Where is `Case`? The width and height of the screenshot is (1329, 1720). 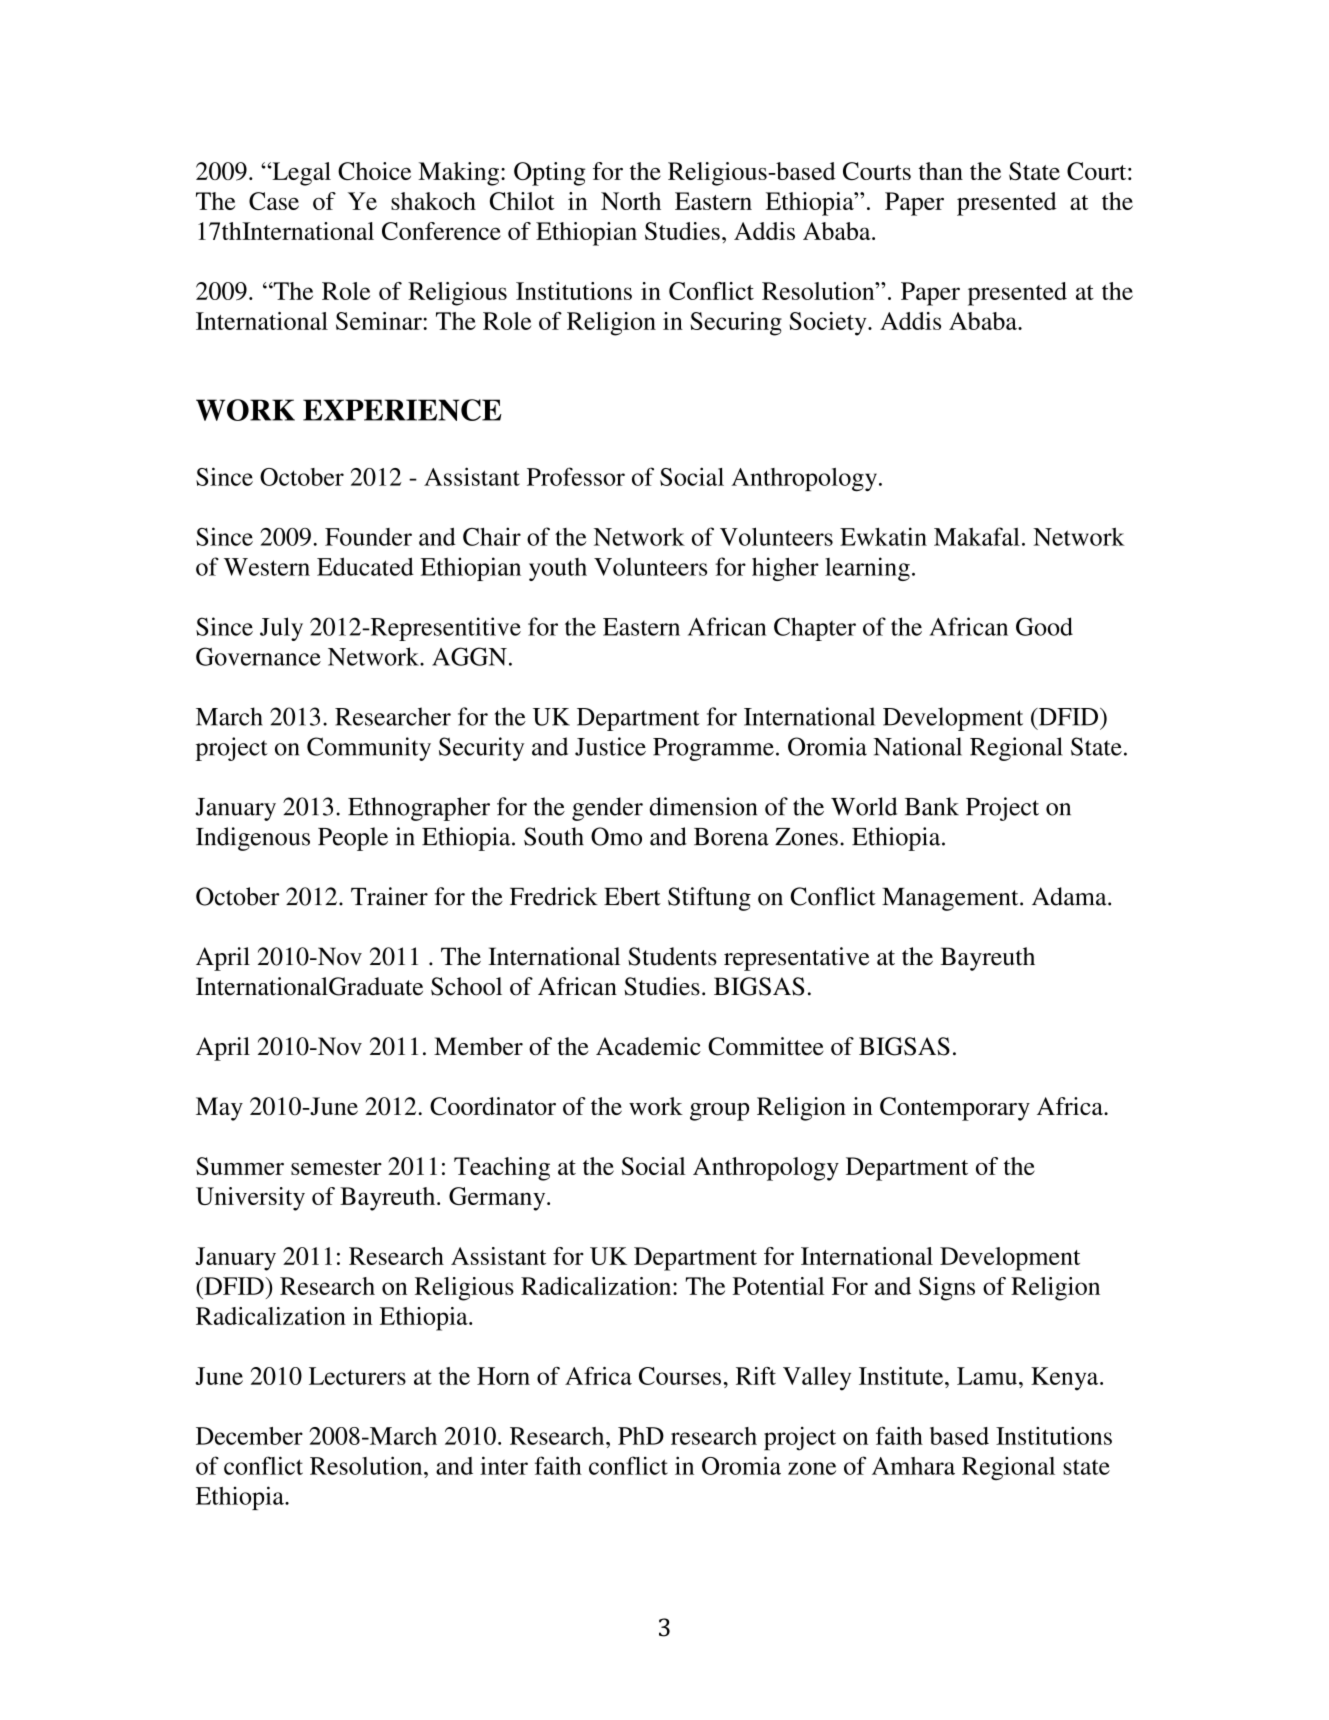
Case is located at coordinates (274, 201).
